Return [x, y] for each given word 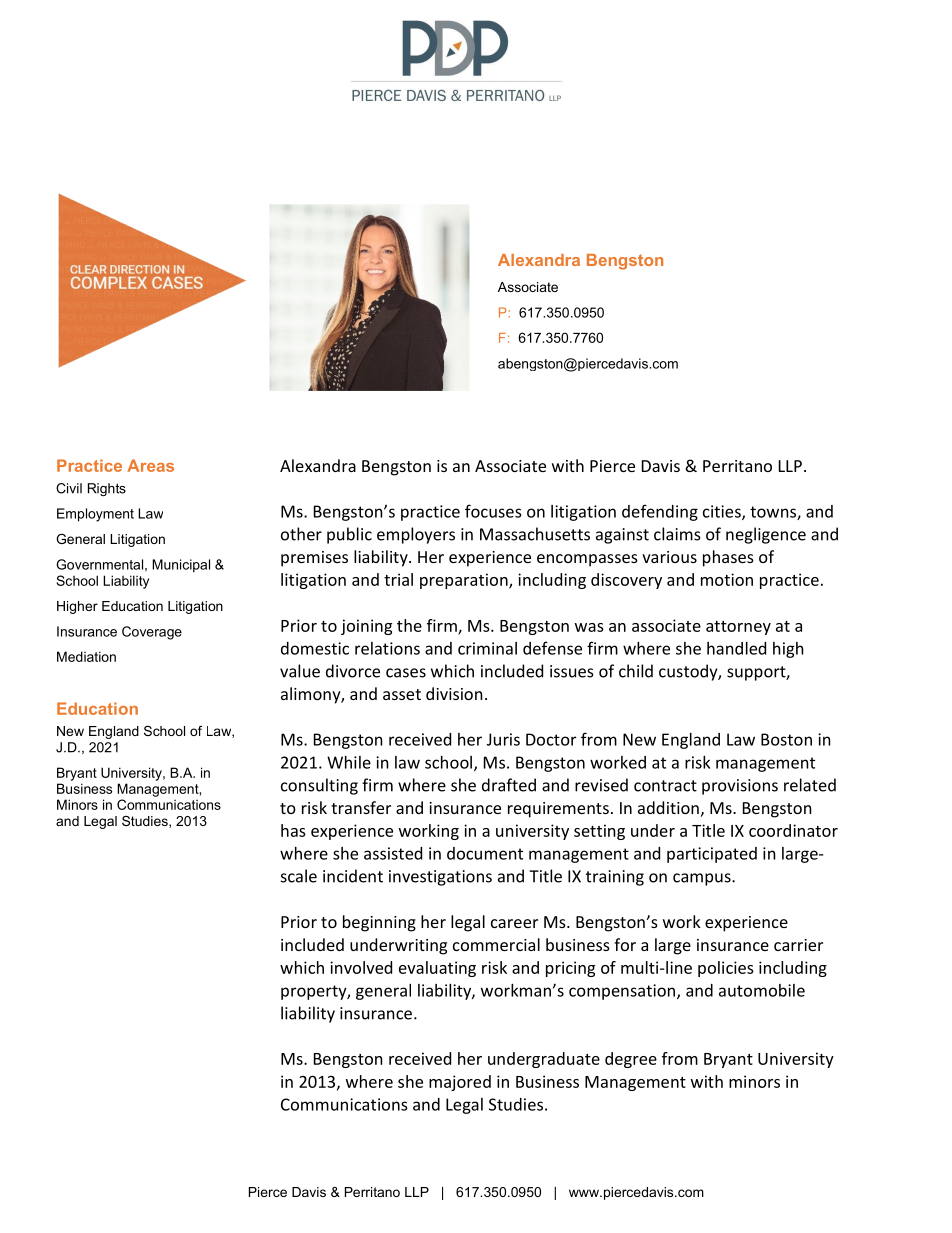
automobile [762, 990]
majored [460, 1083]
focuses [493, 511]
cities [723, 512]
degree [631, 1060]
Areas [150, 465]
